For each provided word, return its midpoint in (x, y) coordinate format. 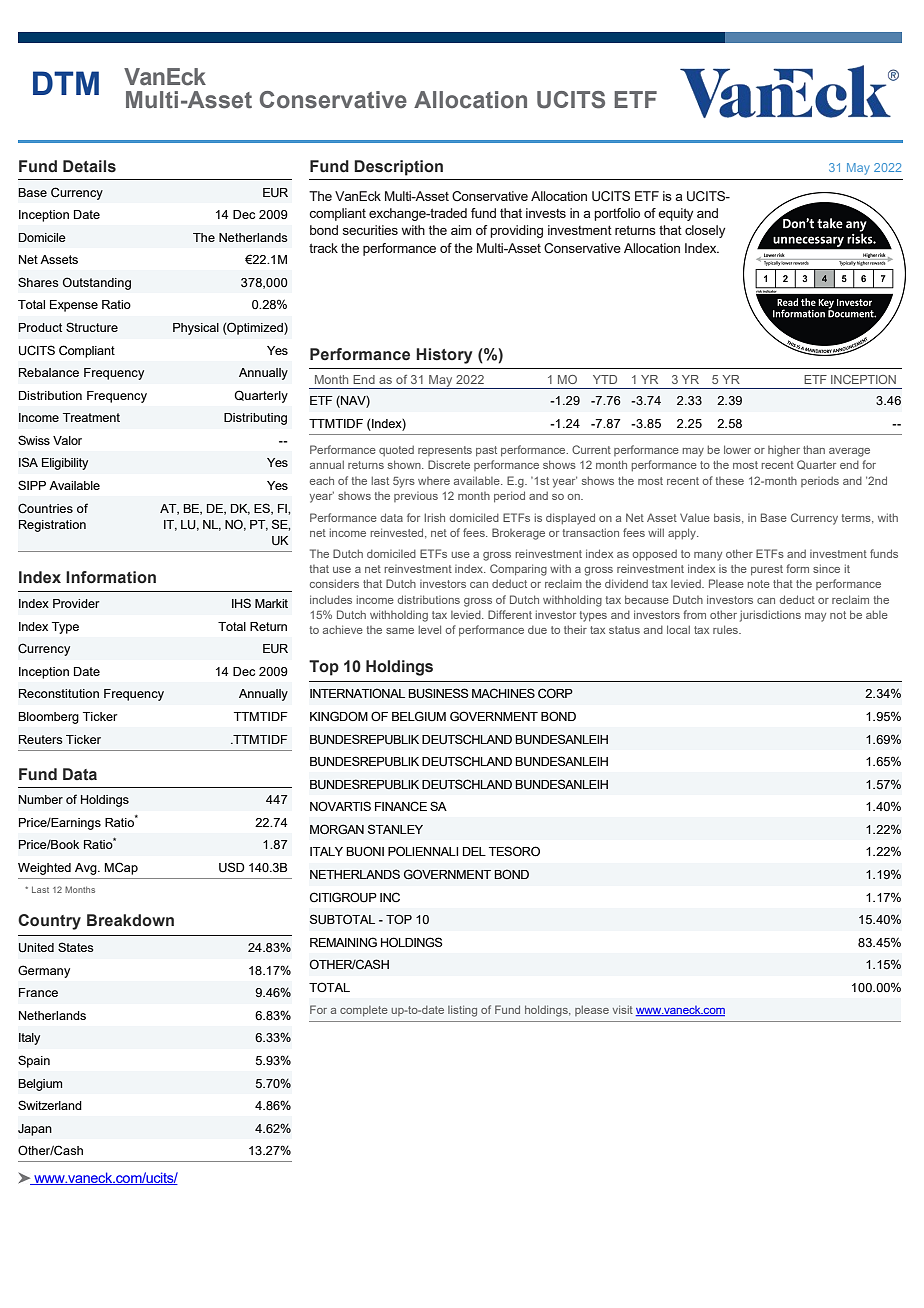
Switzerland (50, 1105)
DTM (66, 83)
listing (462, 1011)
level (429, 629)
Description (398, 168)
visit (623, 1009)
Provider (76, 603)
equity (675, 214)
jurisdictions (770, 616)
